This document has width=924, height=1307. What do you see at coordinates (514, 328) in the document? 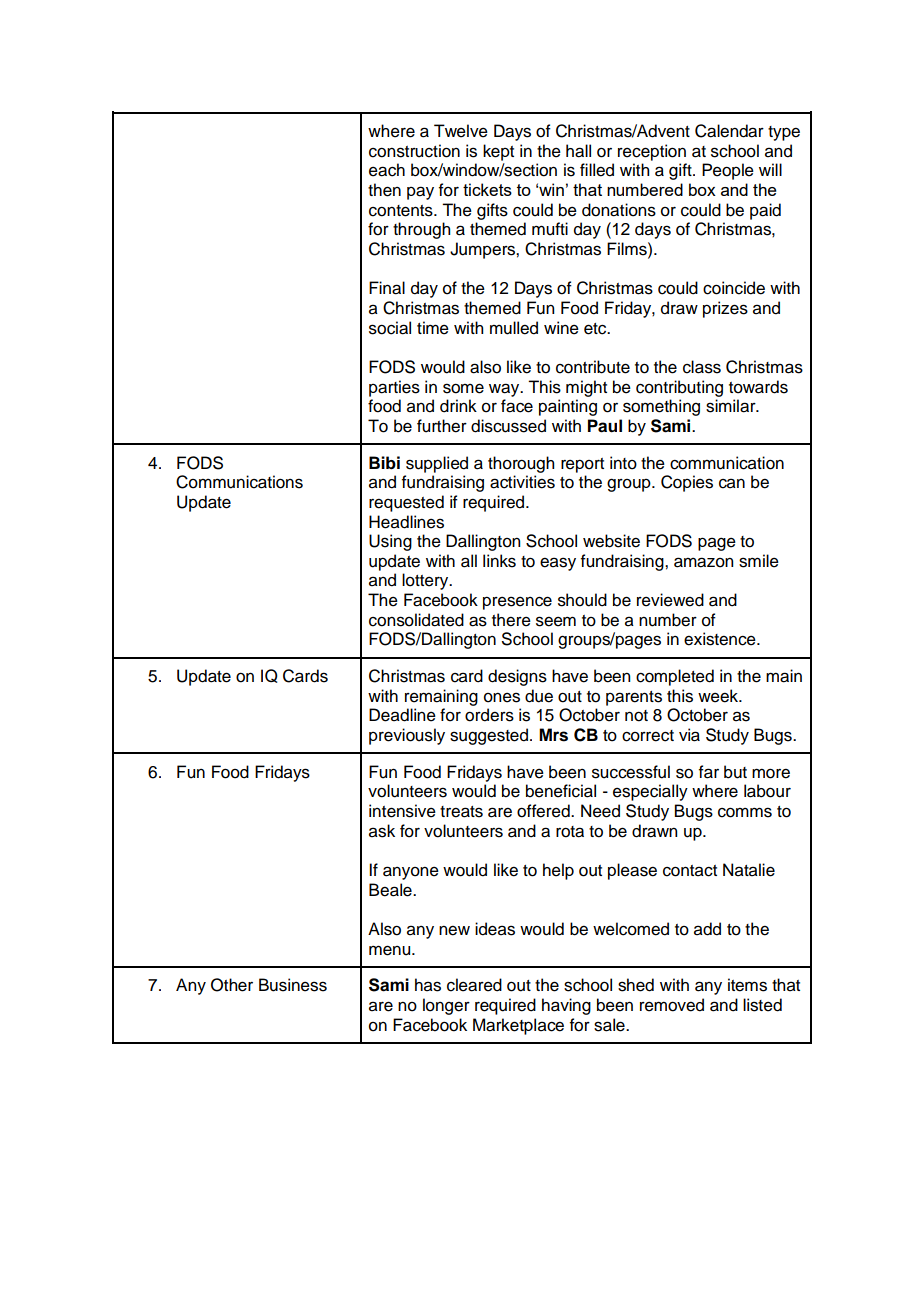
I see `mulled` at bounding box center [514, 328].
